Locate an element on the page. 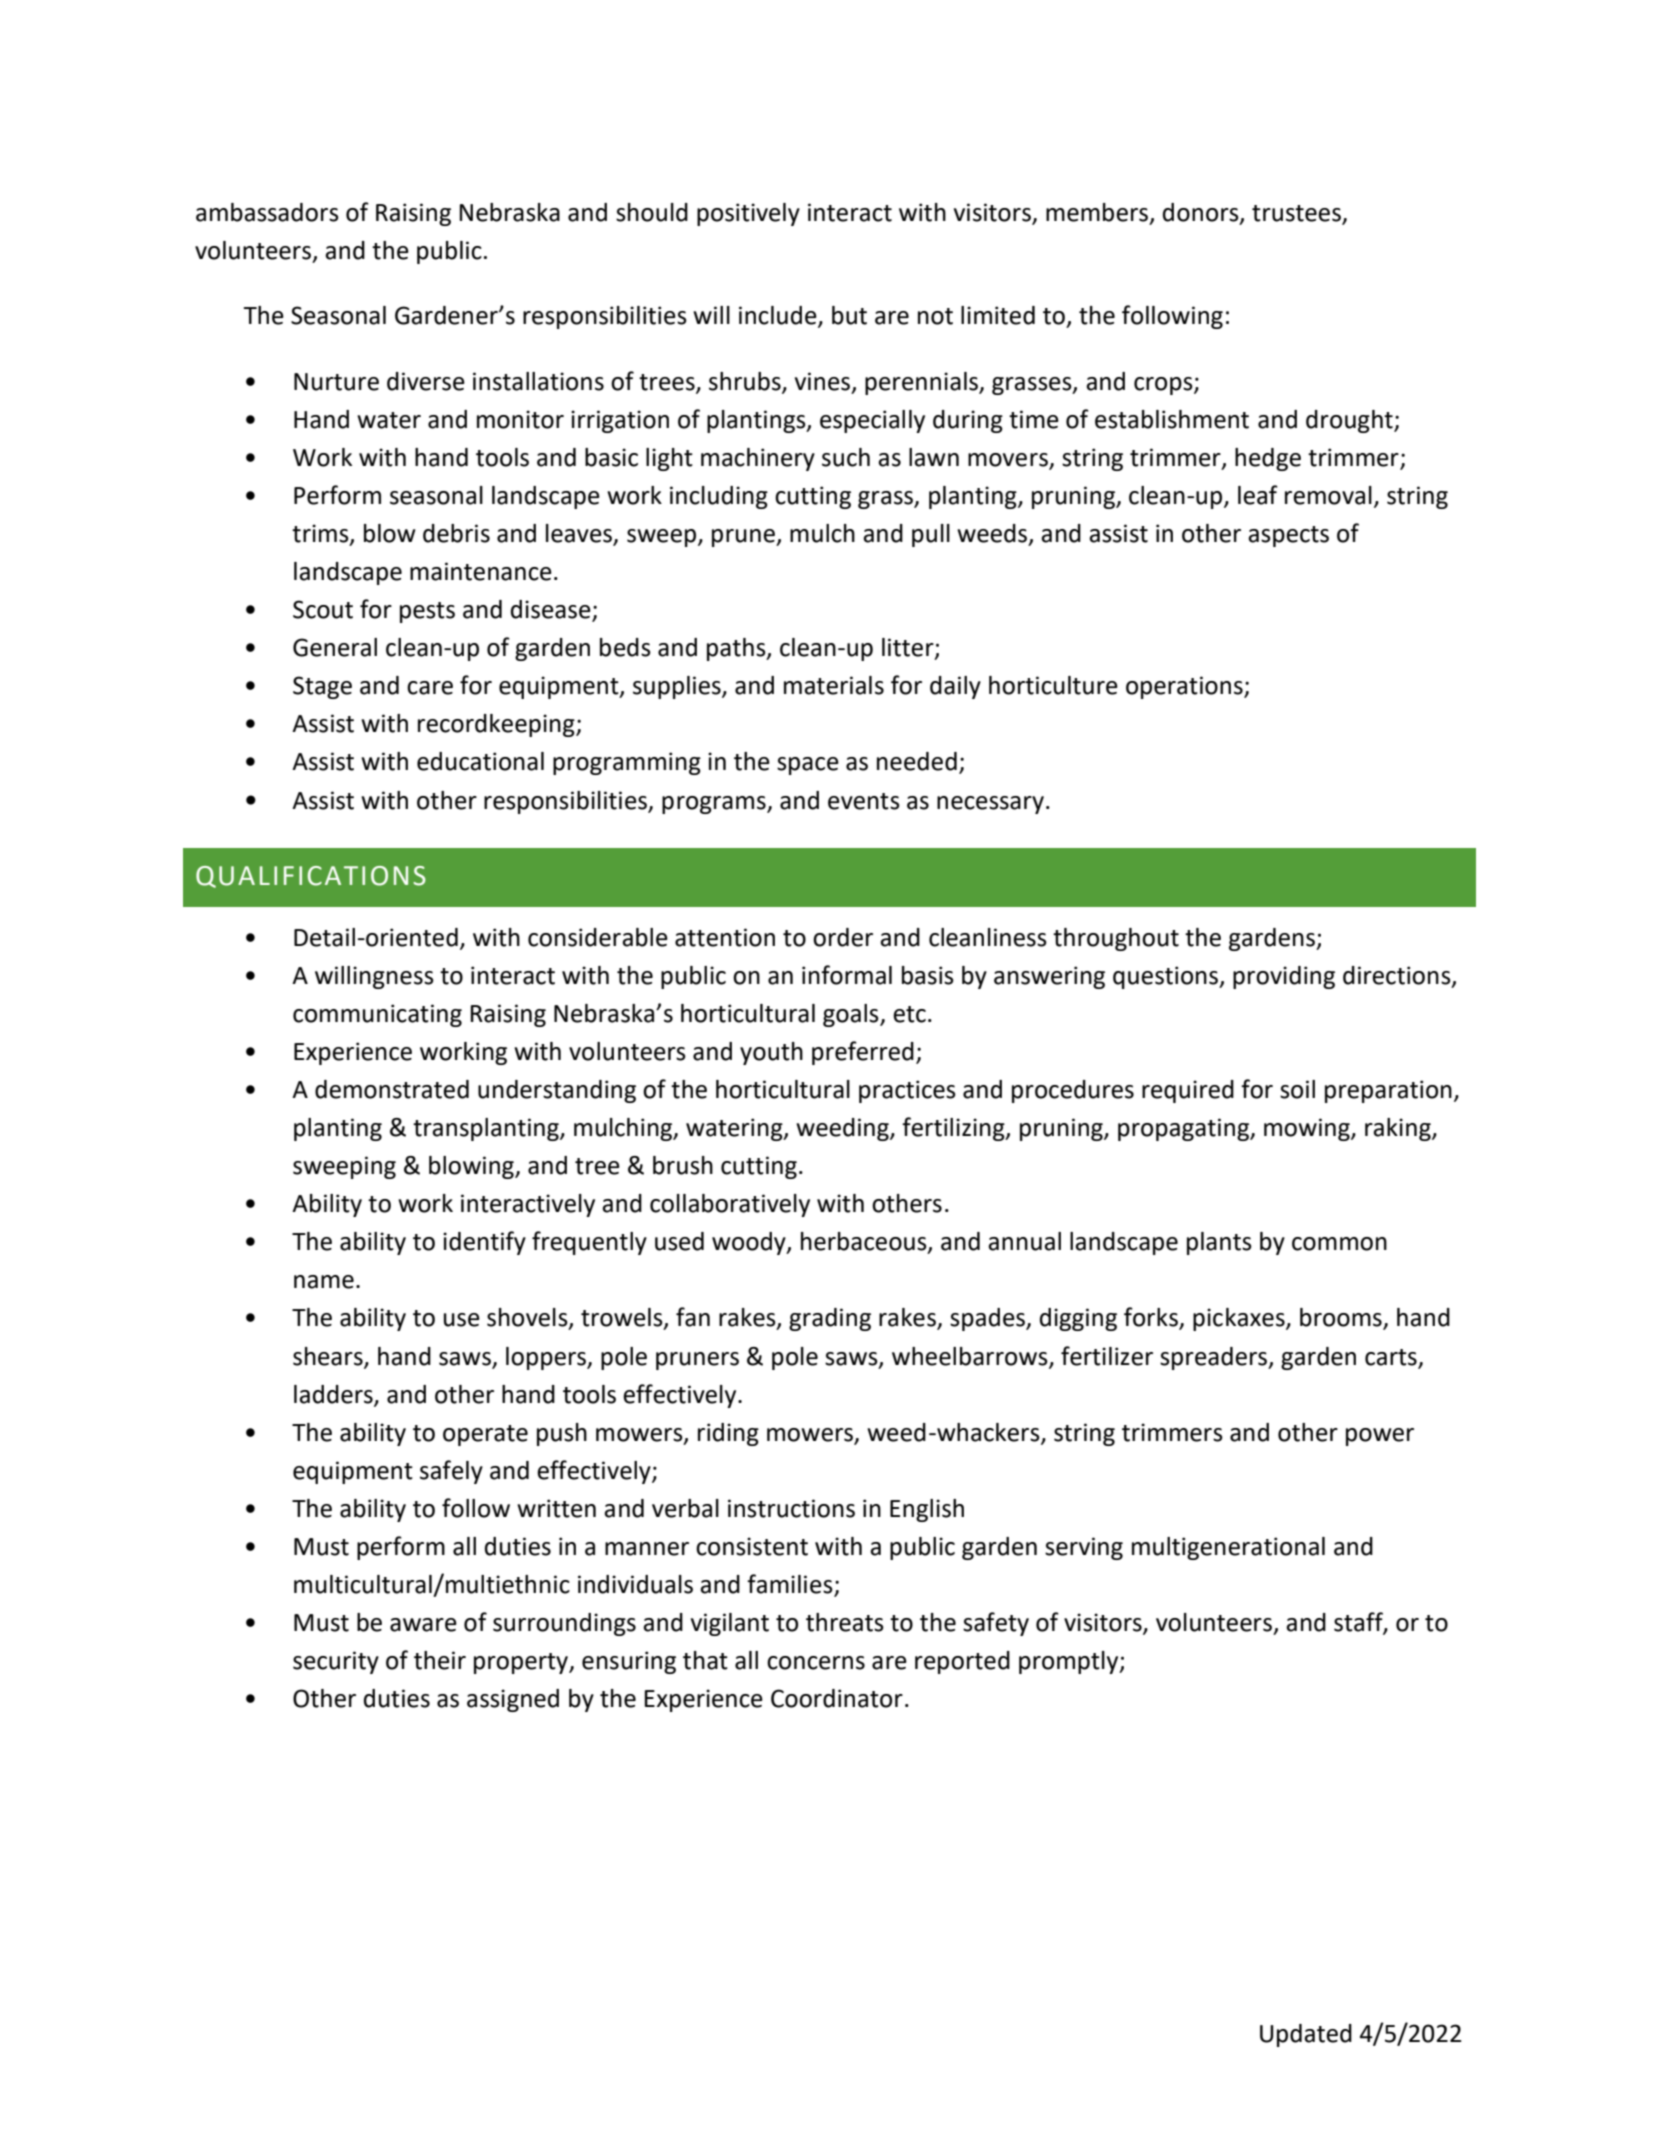 This page has width=1658, height=2146. trustees is located at coordinates (1297, 214).
